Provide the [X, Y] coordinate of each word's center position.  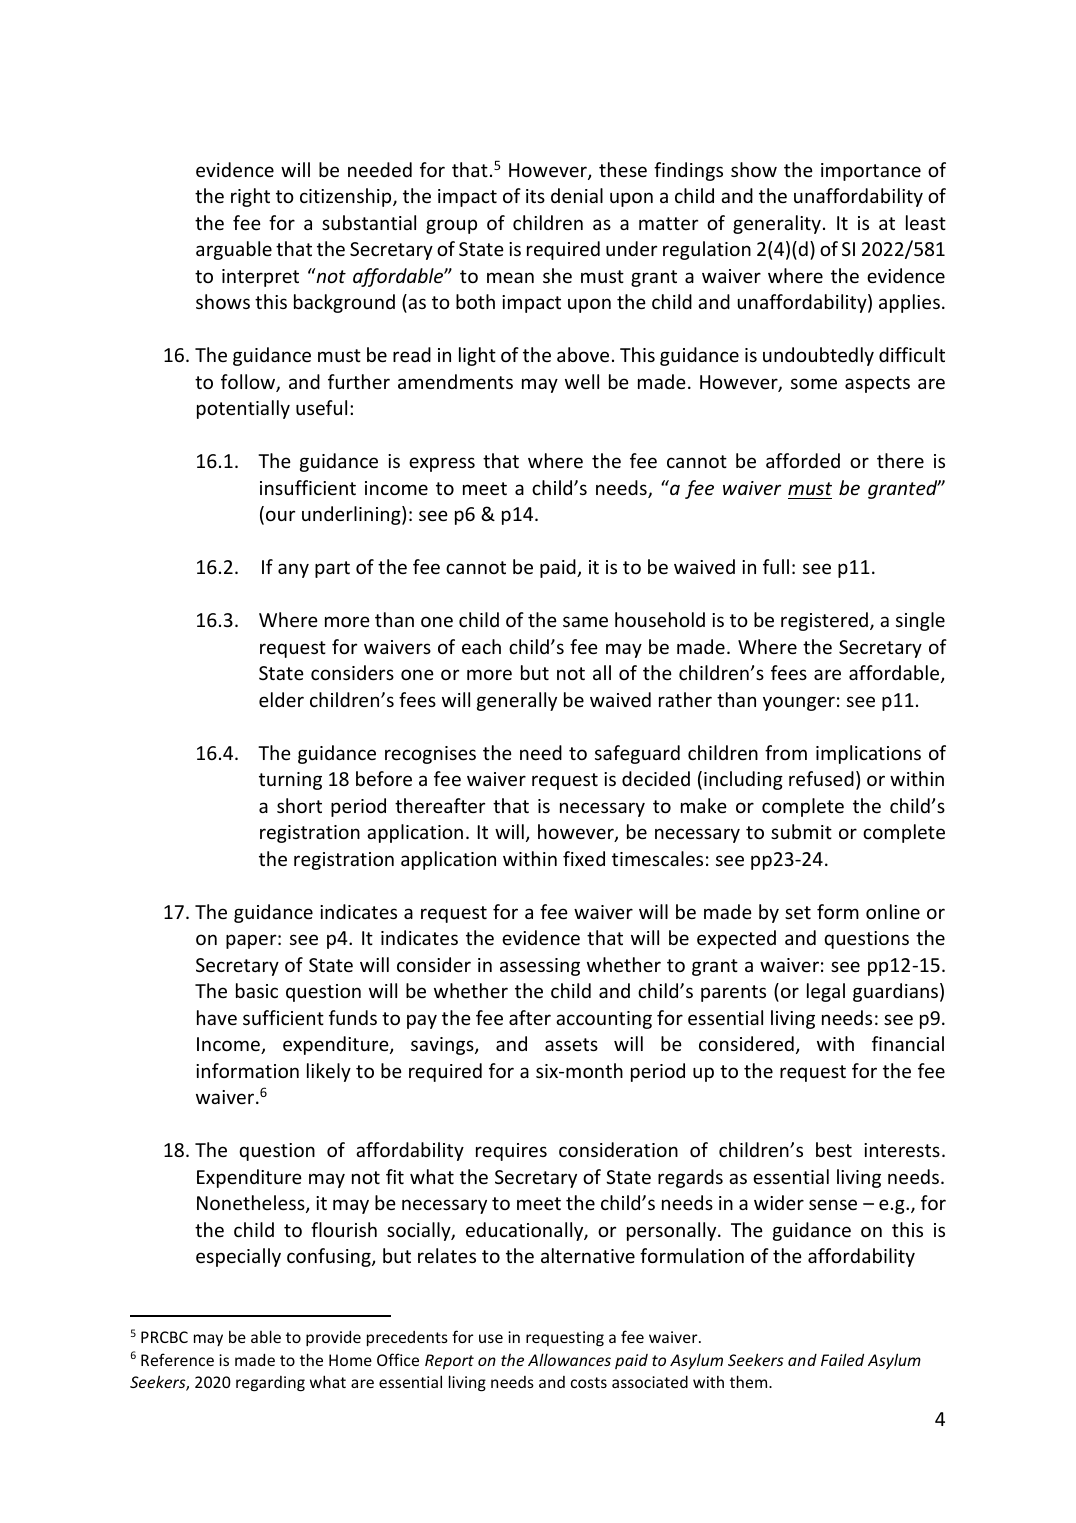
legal [826, 992]
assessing [540, 967]
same [585, 621]
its [535, 196]
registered [824, 621]
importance [871, 172]
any [293, 570]
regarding [270, 1383]
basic [257, 990]
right [250, 197]
